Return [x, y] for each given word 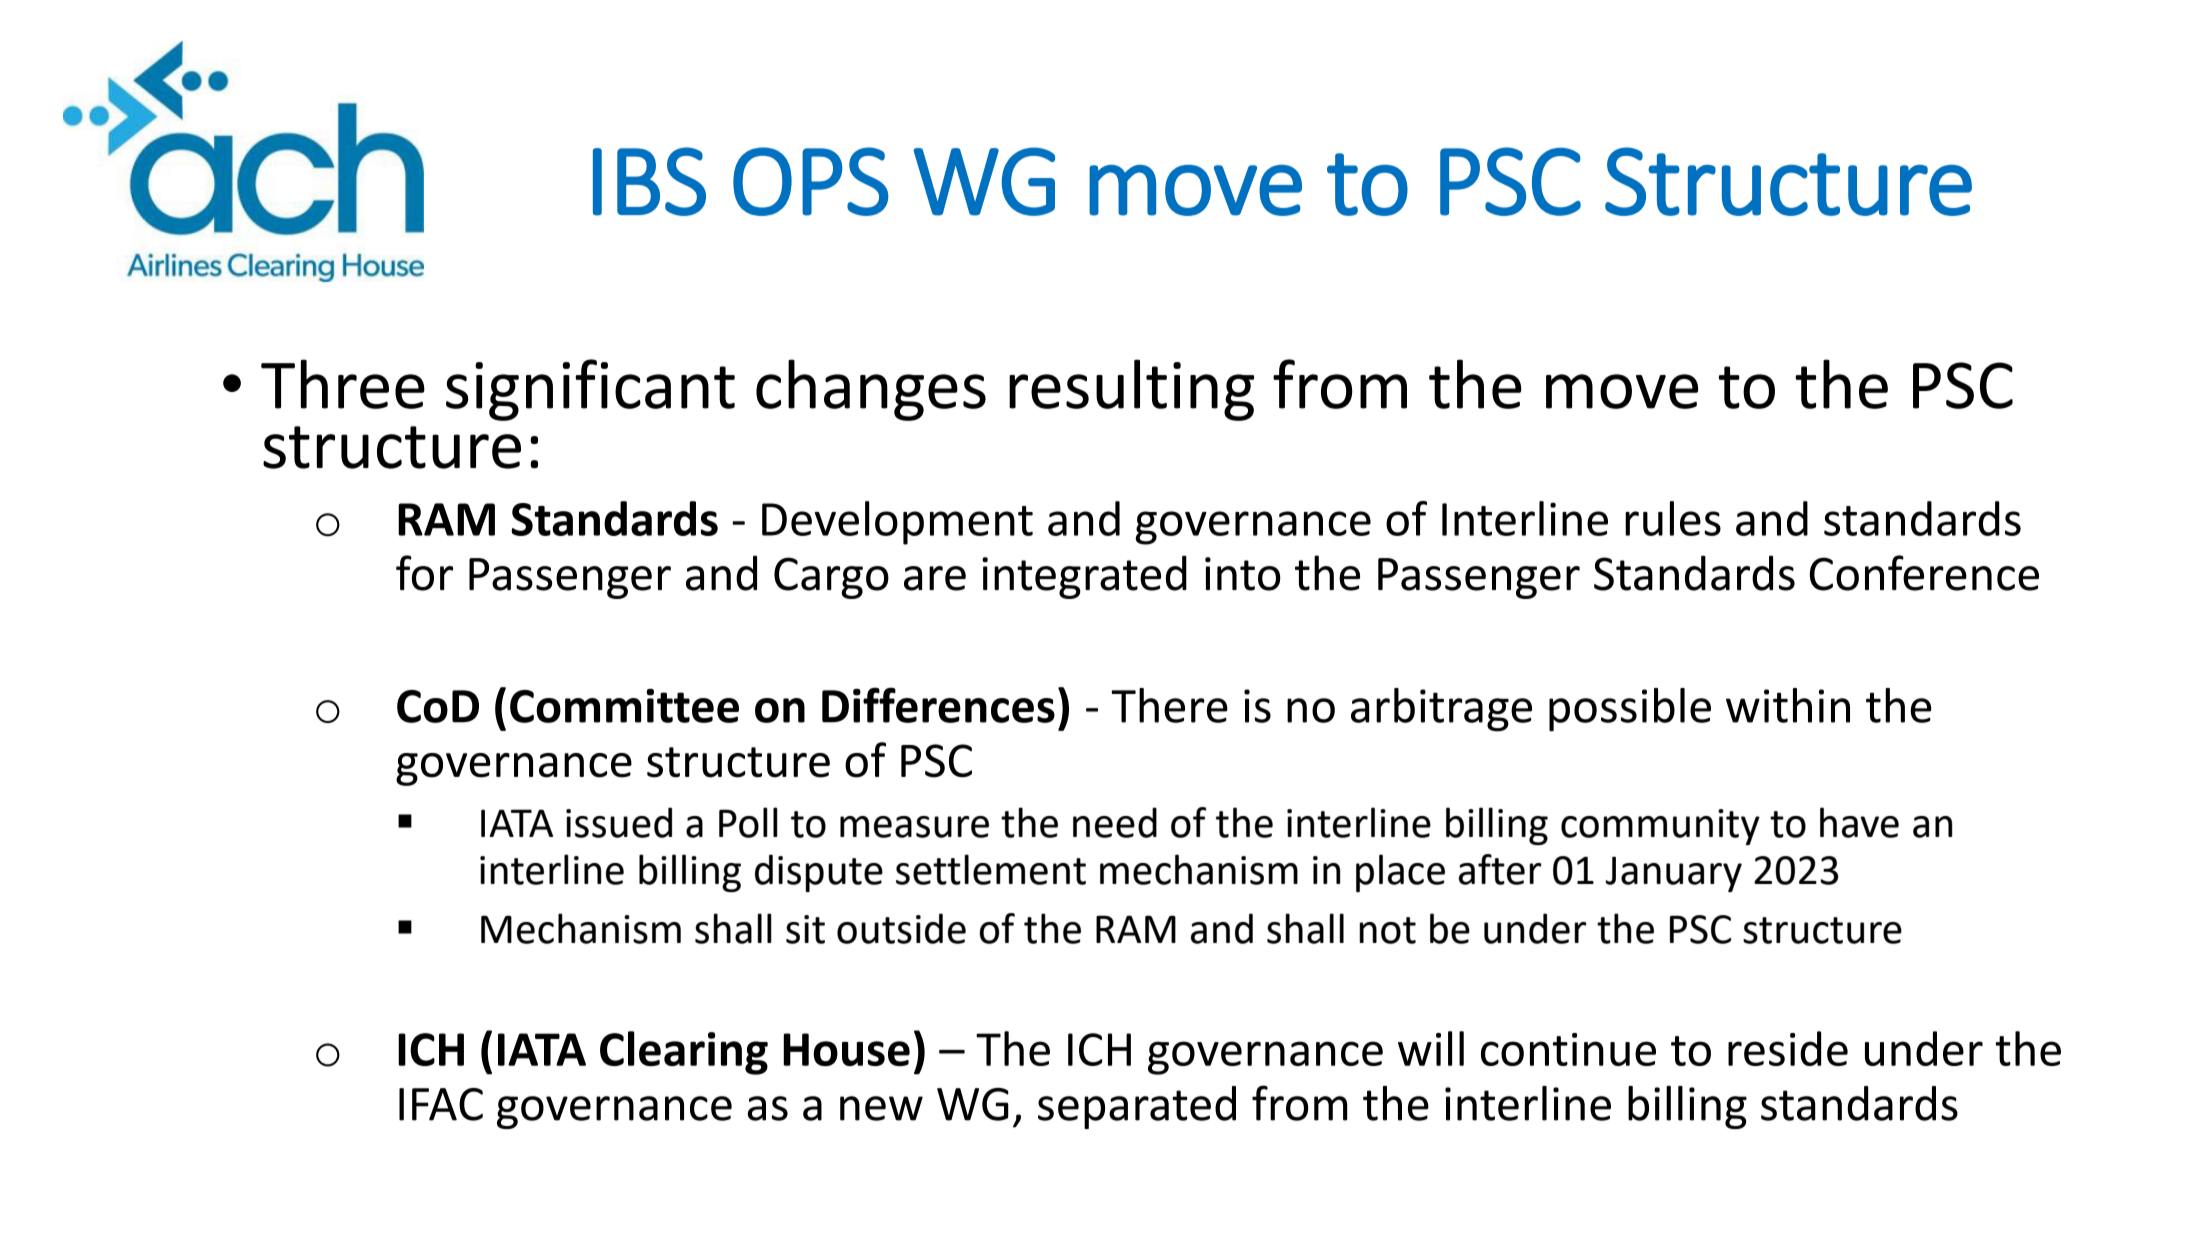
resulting [1131, 390]
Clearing [684, 1053]
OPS [810, 181]
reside [1788, 1048]
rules [1673, 518]
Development [897, 523]
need [1115, 822]
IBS [649, 181]
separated [1137, 1107]
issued [619, 822]
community [1660, 827]
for [424, 573]
